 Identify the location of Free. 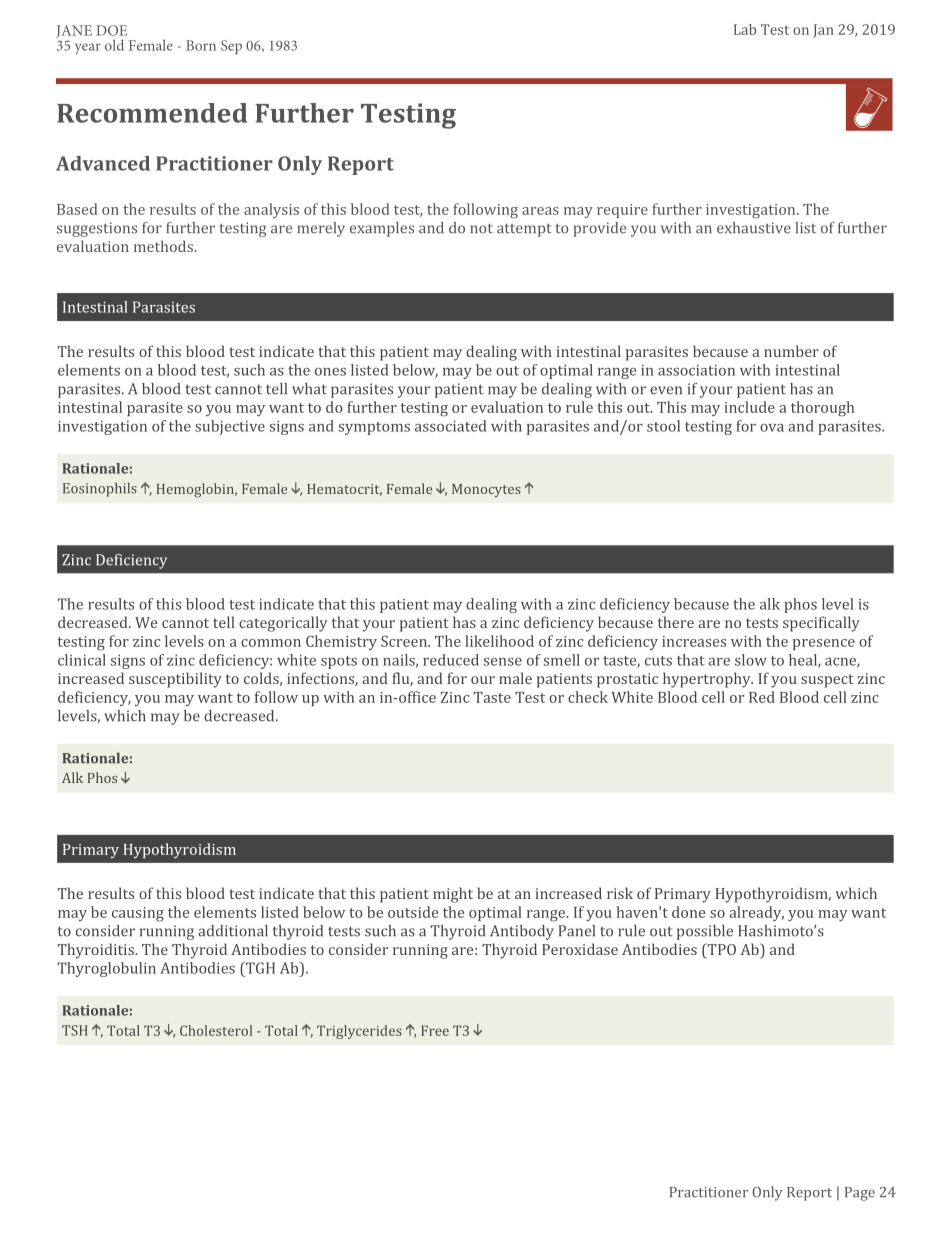
(435, 1030).
